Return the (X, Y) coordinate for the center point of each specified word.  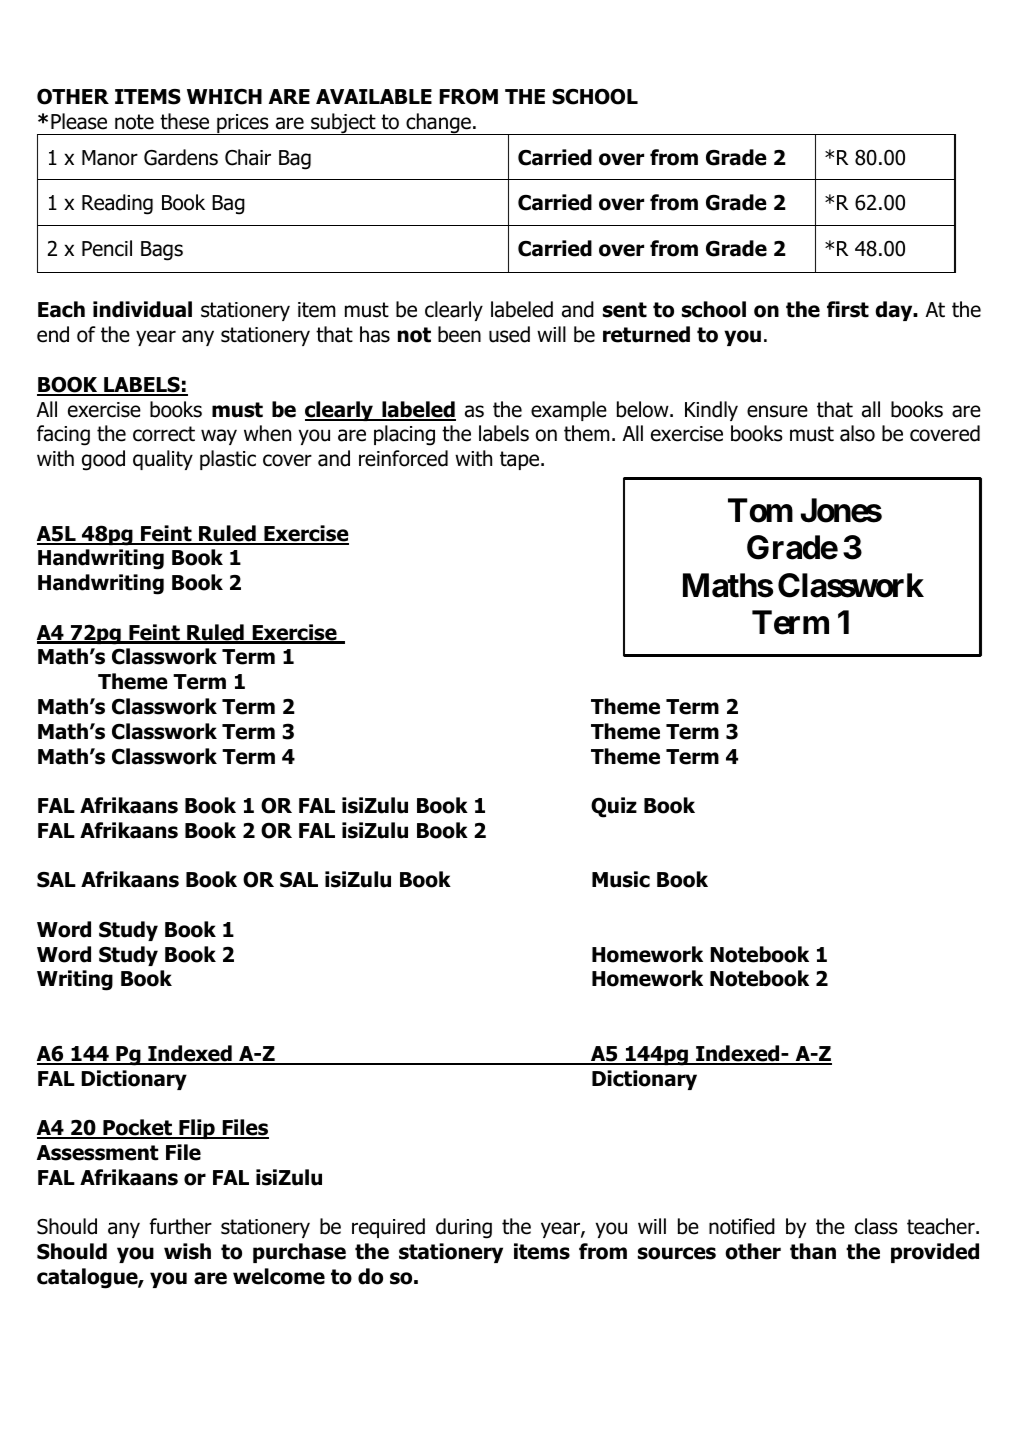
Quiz (614, 807)
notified (742, 1226)
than (813, 1251)
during (464, 1228)
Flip (197, 1129)
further (180, 1226)
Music (621, 879)
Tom (760, 510)
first (848, 309)
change (438, 124)
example (569, 411)
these (184, 121)
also (857, 433)
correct (164, 434)
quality (163, 460)
